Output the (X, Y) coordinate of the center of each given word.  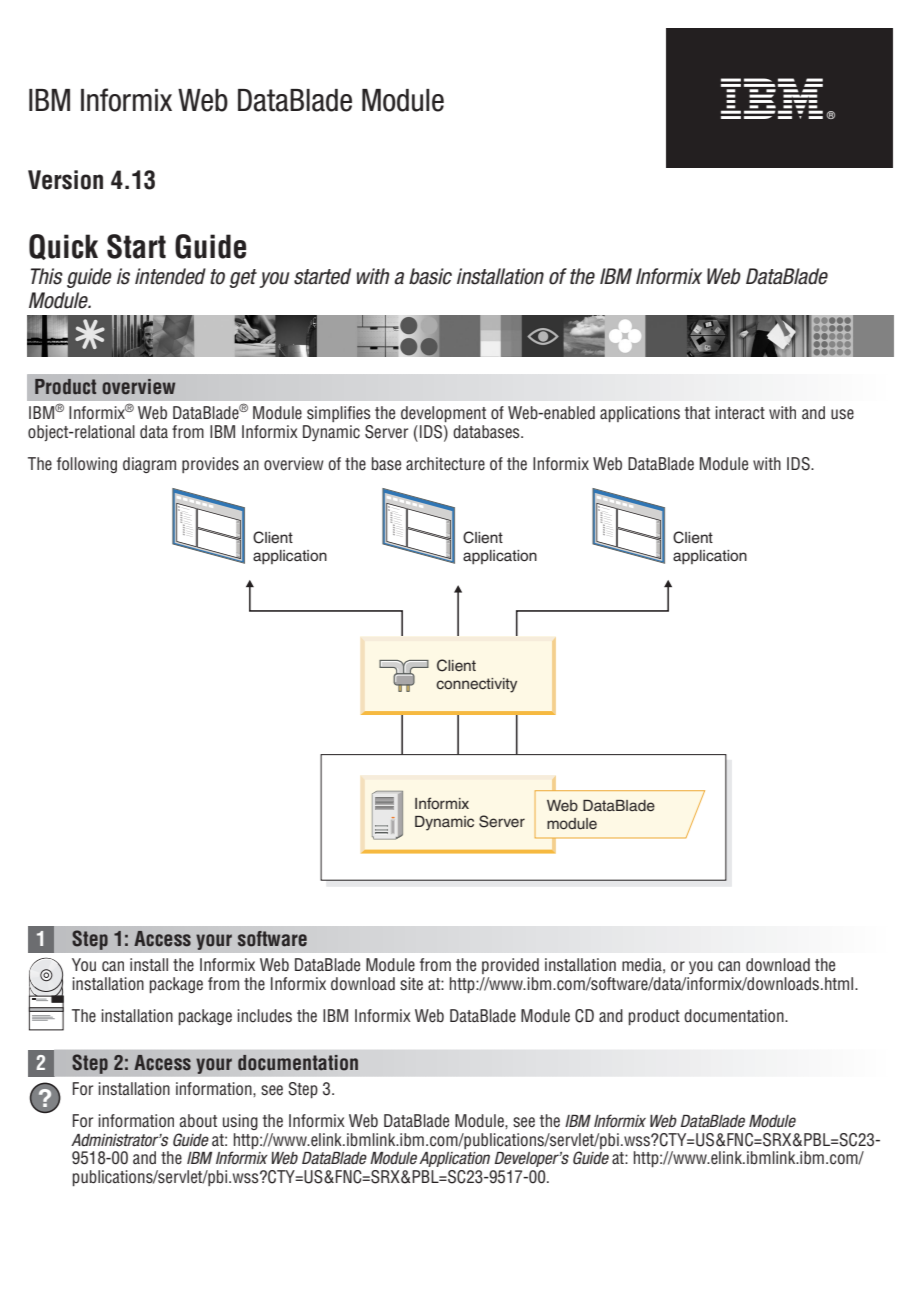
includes (264, 1016)
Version (65, 180)
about (198, 1120)
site (411, 984)
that (697, 412)
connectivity (476, 685)
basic (430, 276)
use (842, 414)
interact (740, 413)
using (240, 1122)
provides (210, 465)
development (443, 414)
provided (510, 966)
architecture (445, 464)
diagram (149, 465)
